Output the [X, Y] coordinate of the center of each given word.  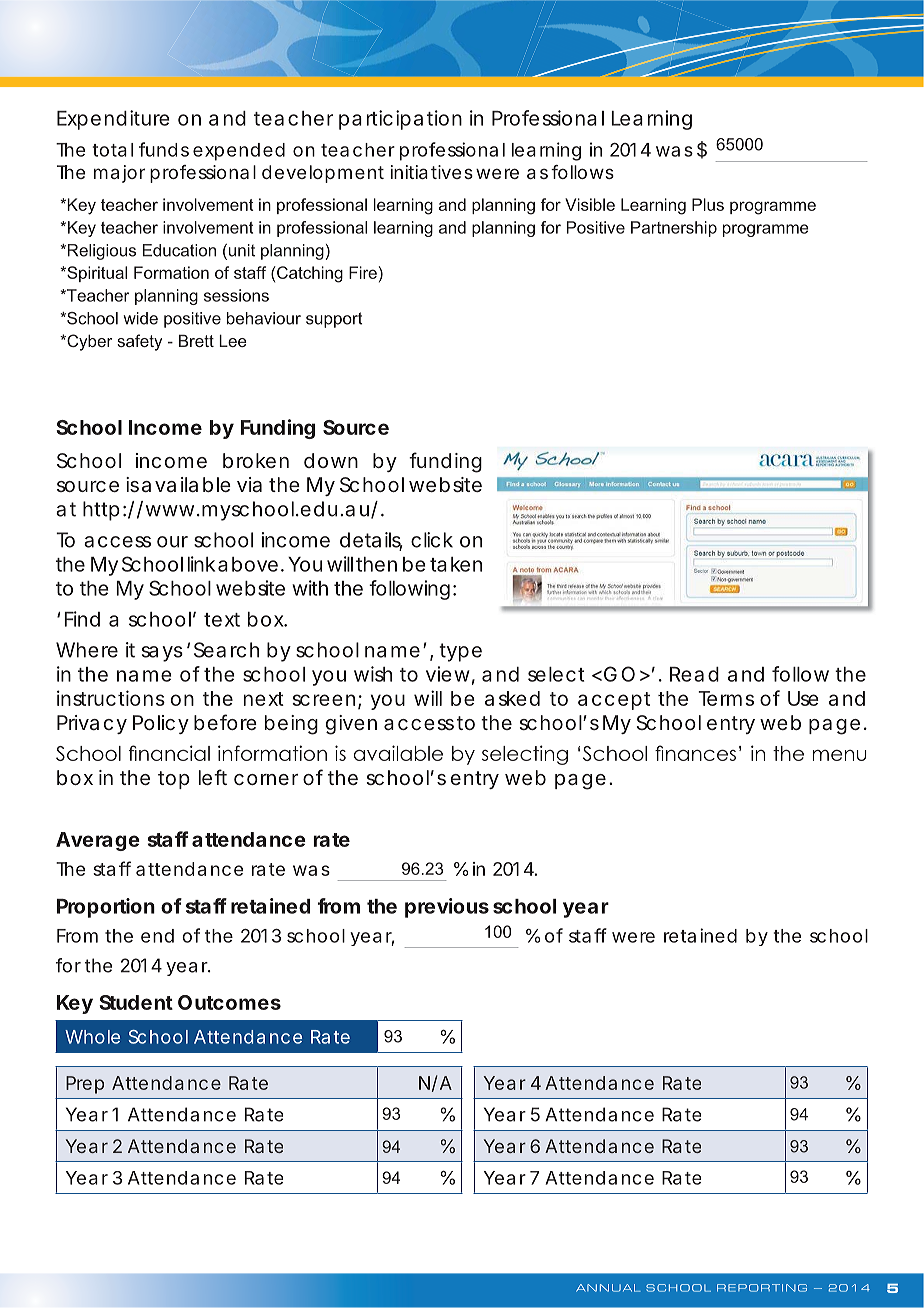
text [222, 620]
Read [694, 674]
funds [164, 149]
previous [447, 908]
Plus [708, 204]
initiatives [432, 172]
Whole [92, 1037]
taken [456, 564]
